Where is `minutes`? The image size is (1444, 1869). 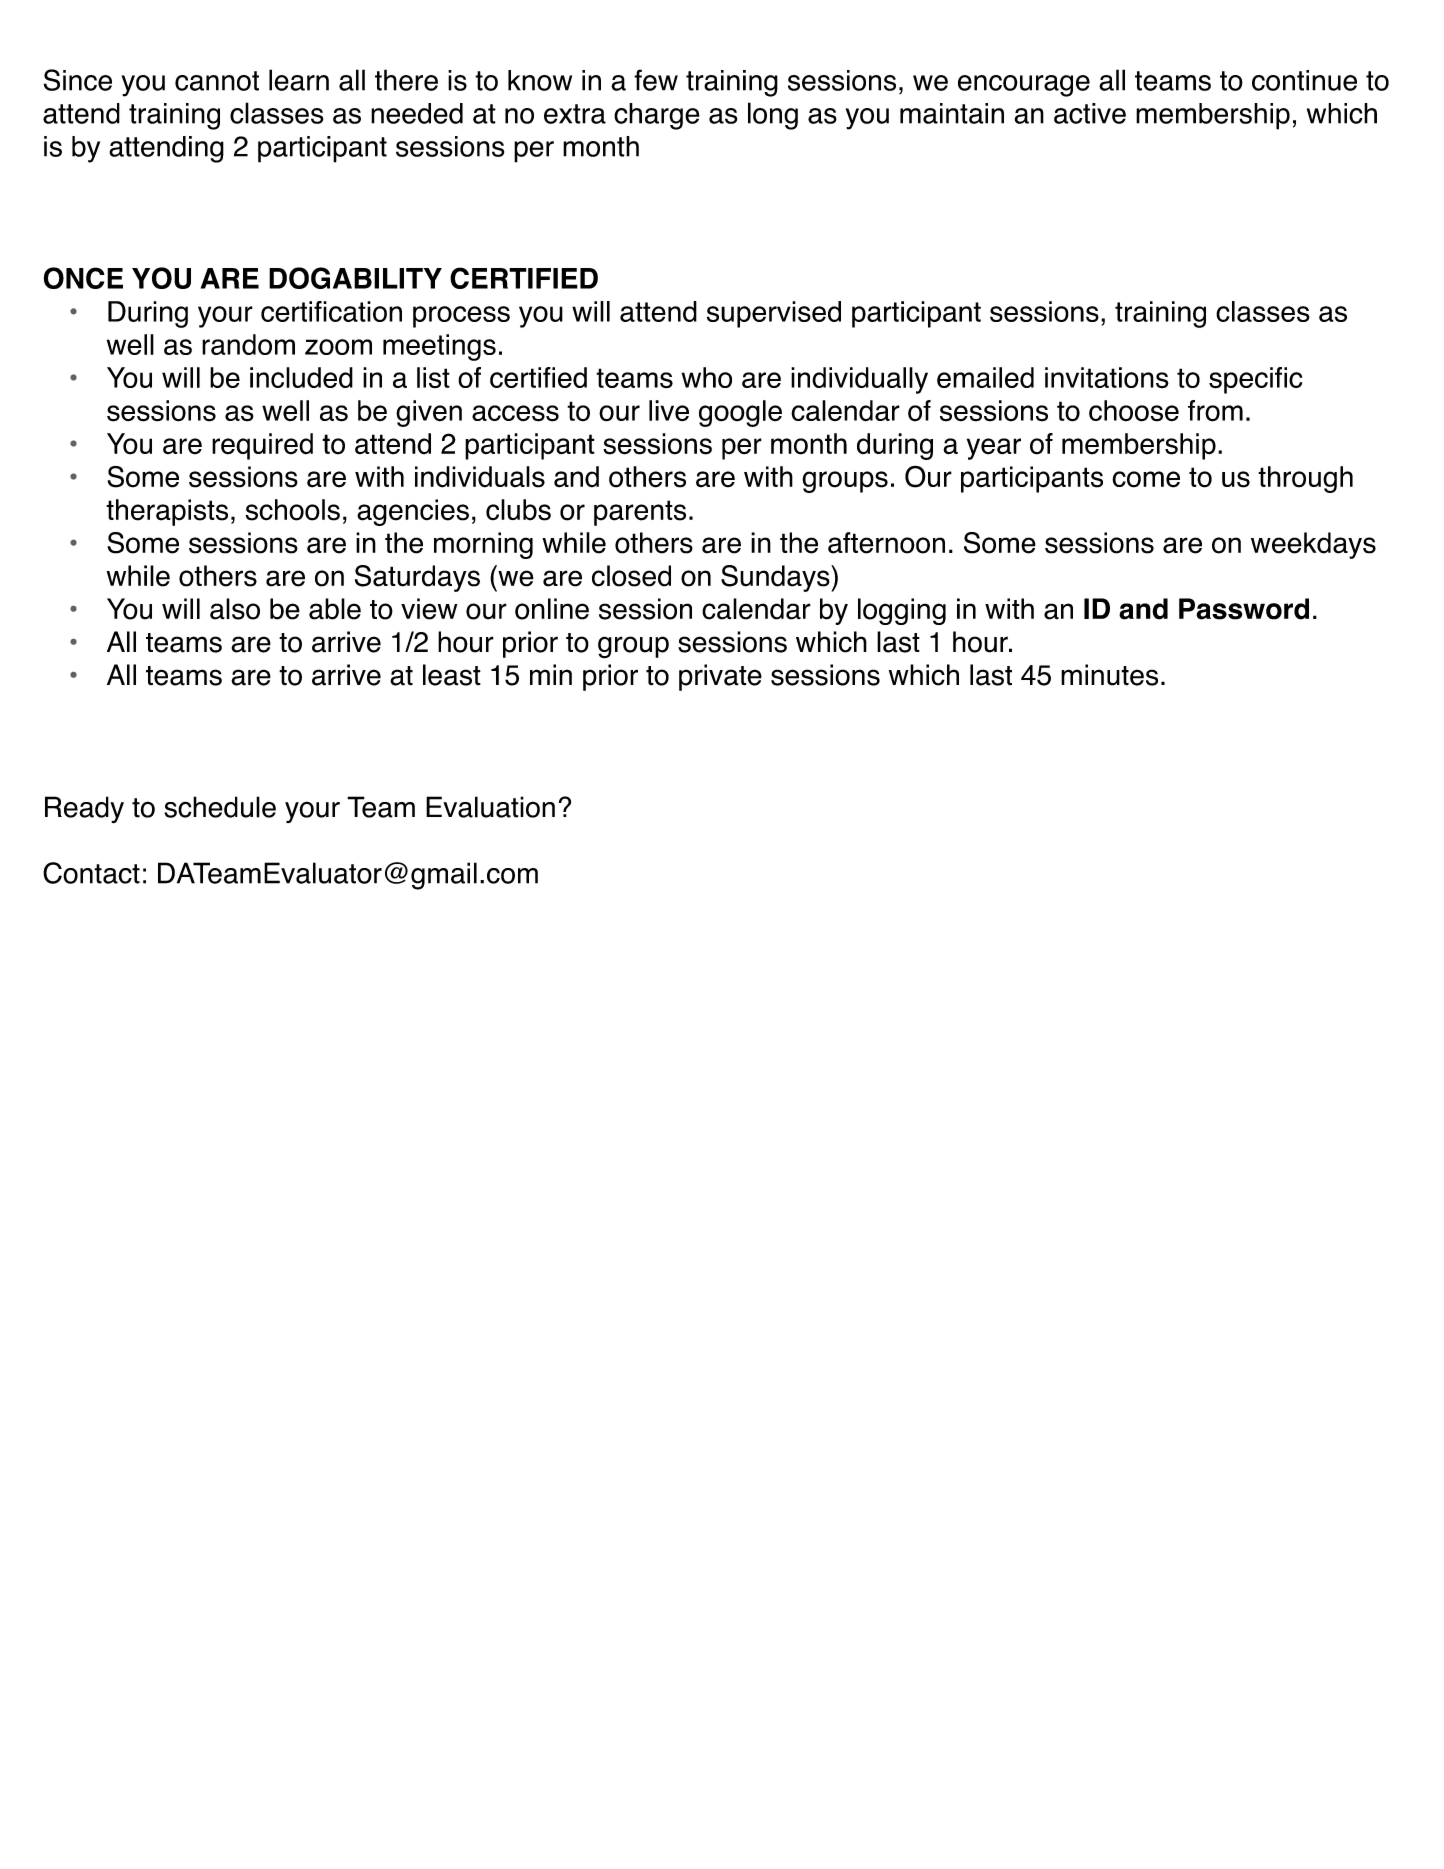
minutes is located at coordinates (1109, 675).
